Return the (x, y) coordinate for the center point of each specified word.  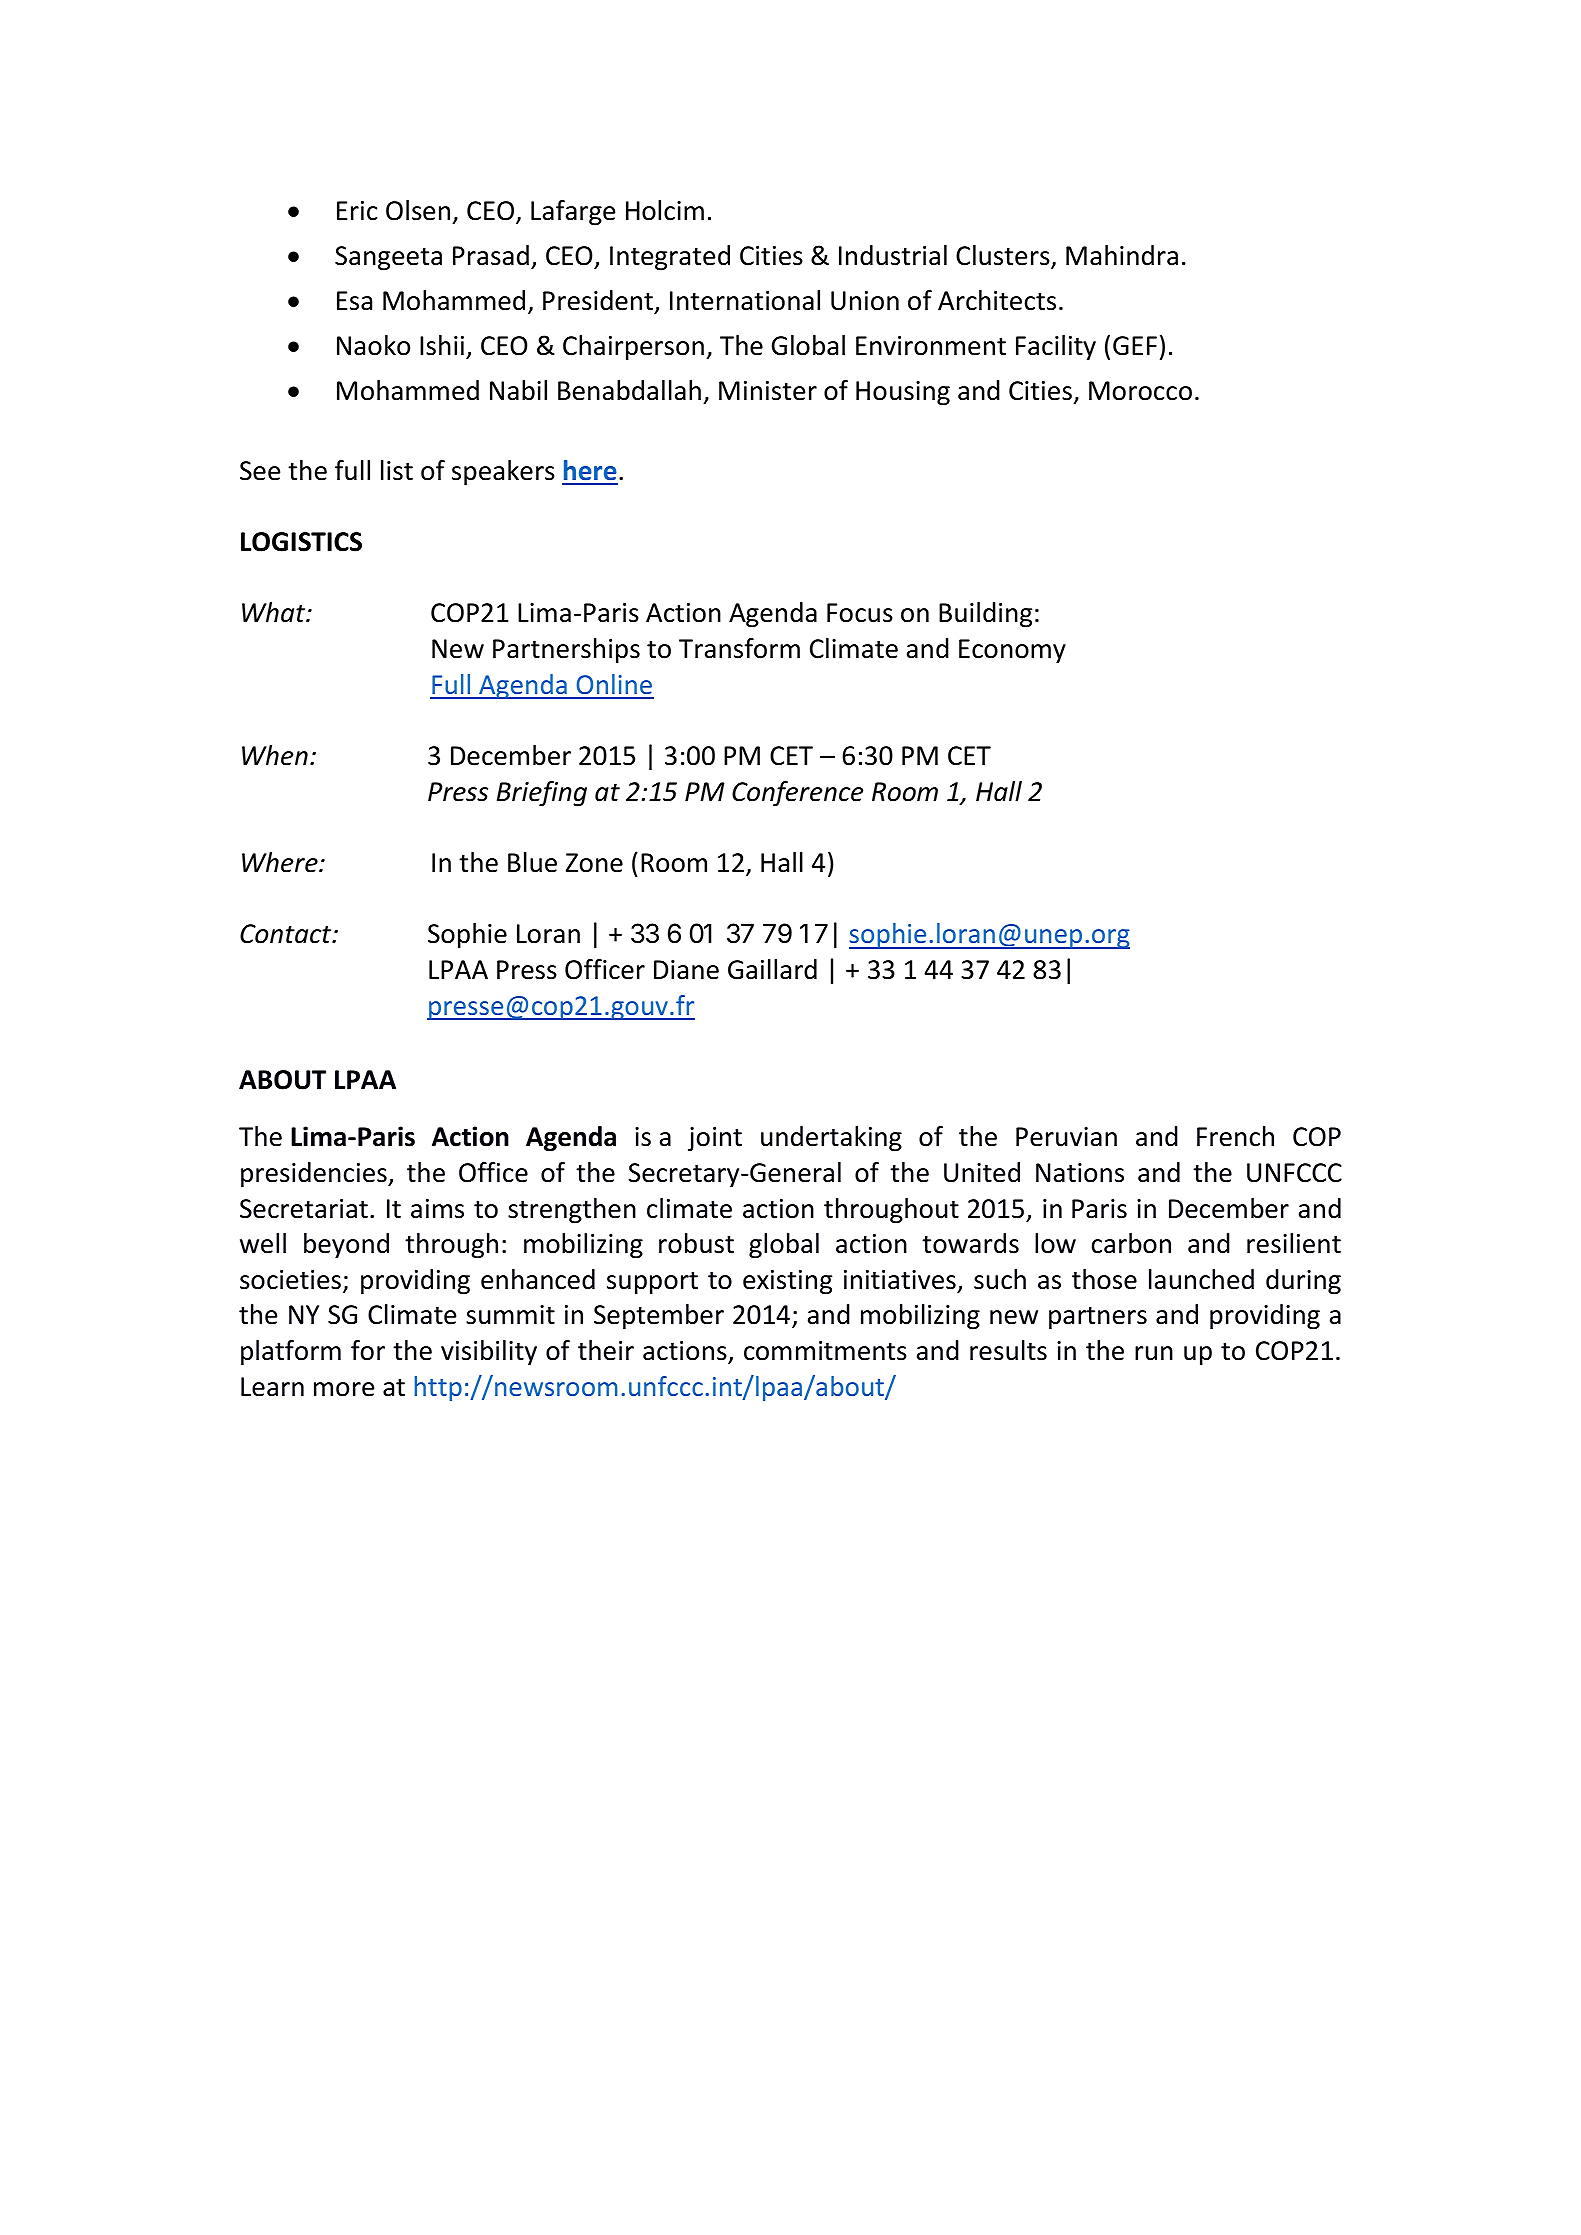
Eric (357, 211)
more (344, 1389)
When (275, 755)
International (745, 300)
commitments (825, 1351)
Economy (1012, 651)
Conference (798, 794)
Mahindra (1122, 255)
